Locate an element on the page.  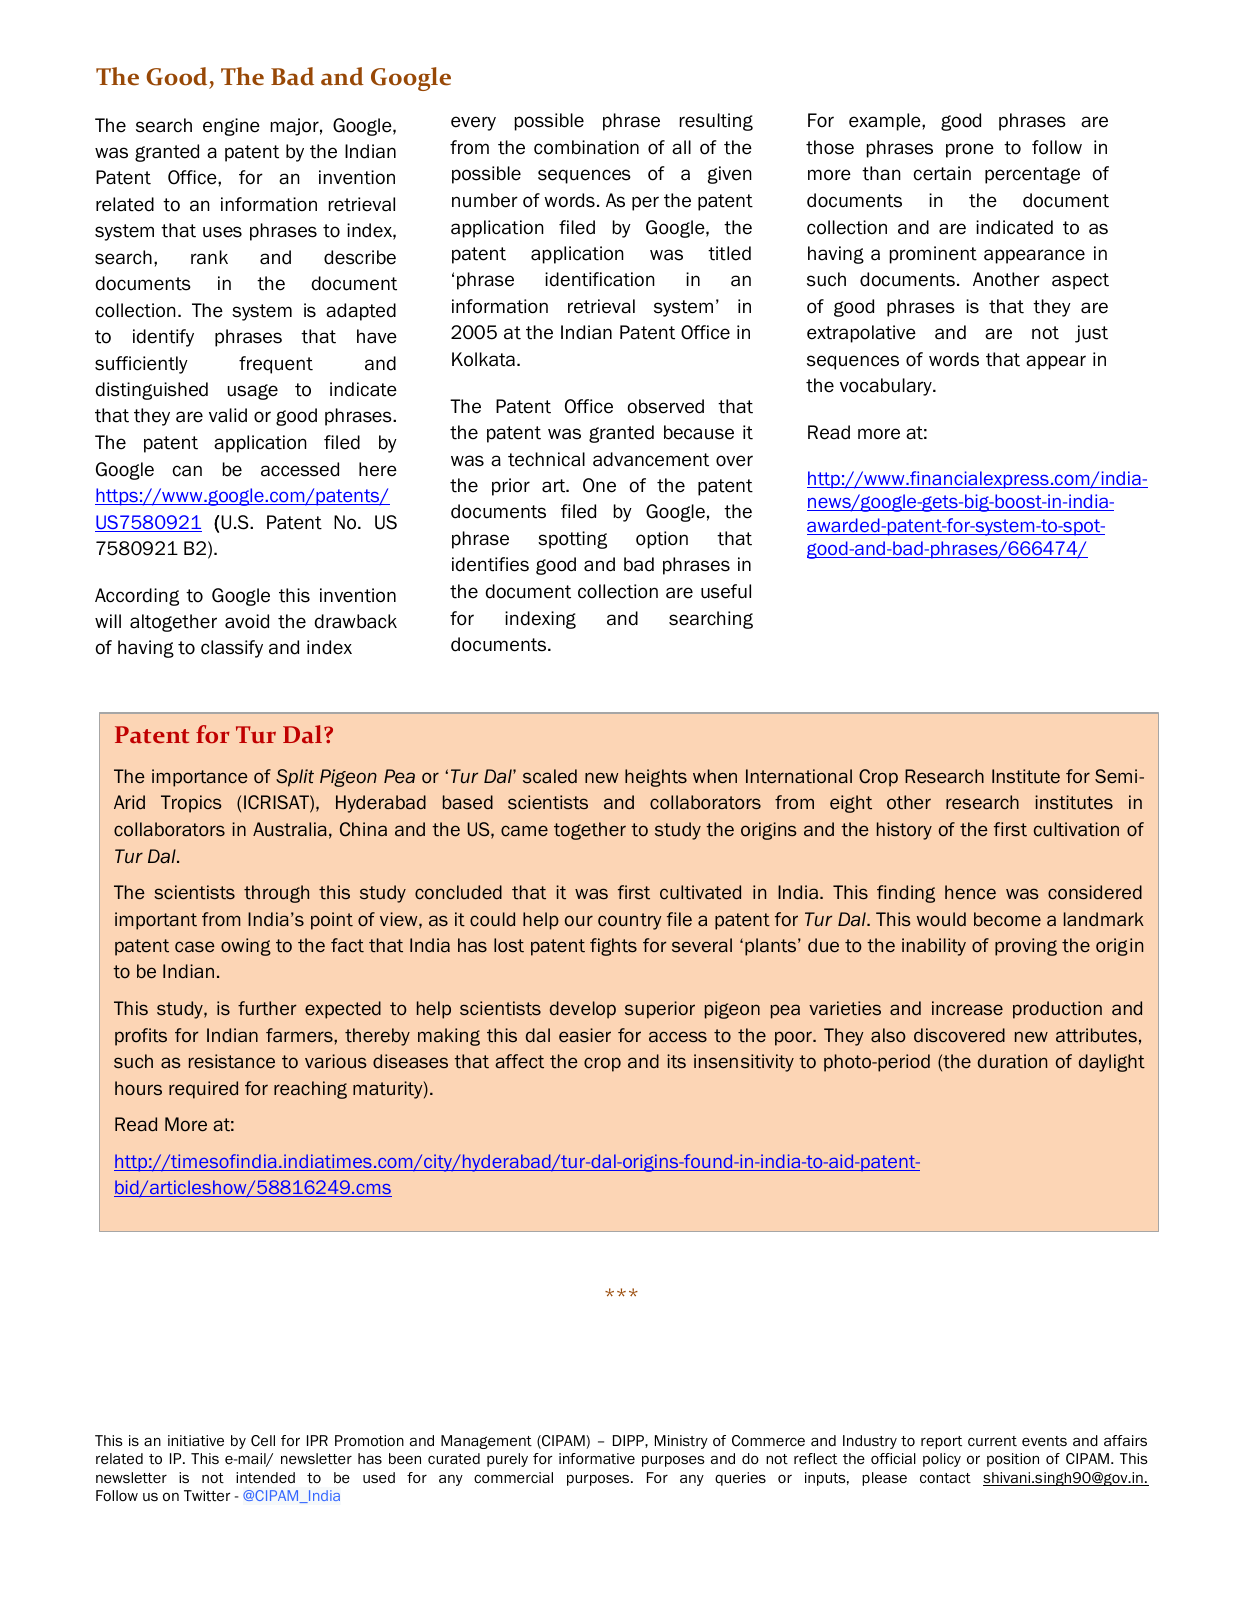
position is located at coordinates (1013, 1460).
